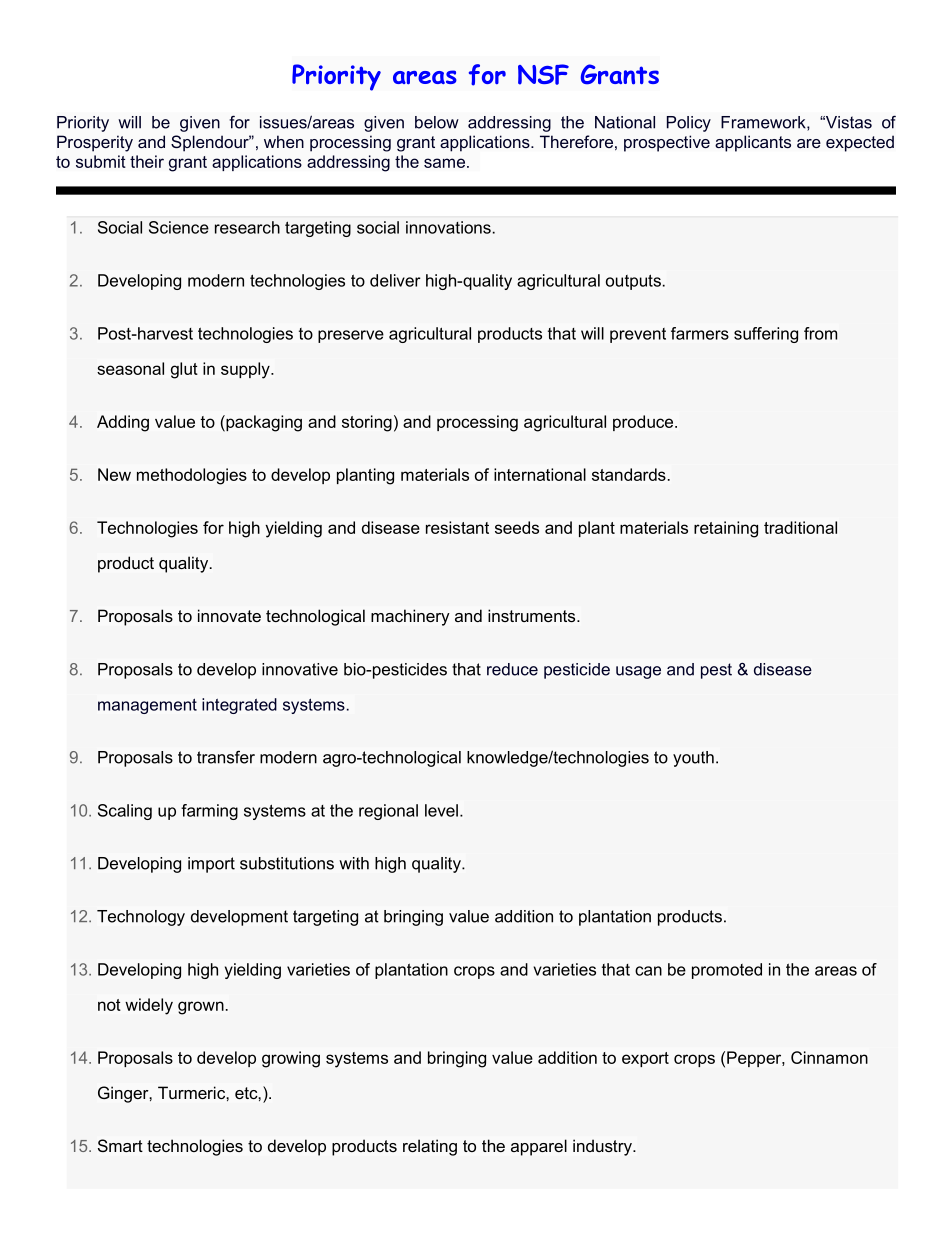  I want to click on preserve, so click(351, 336).
